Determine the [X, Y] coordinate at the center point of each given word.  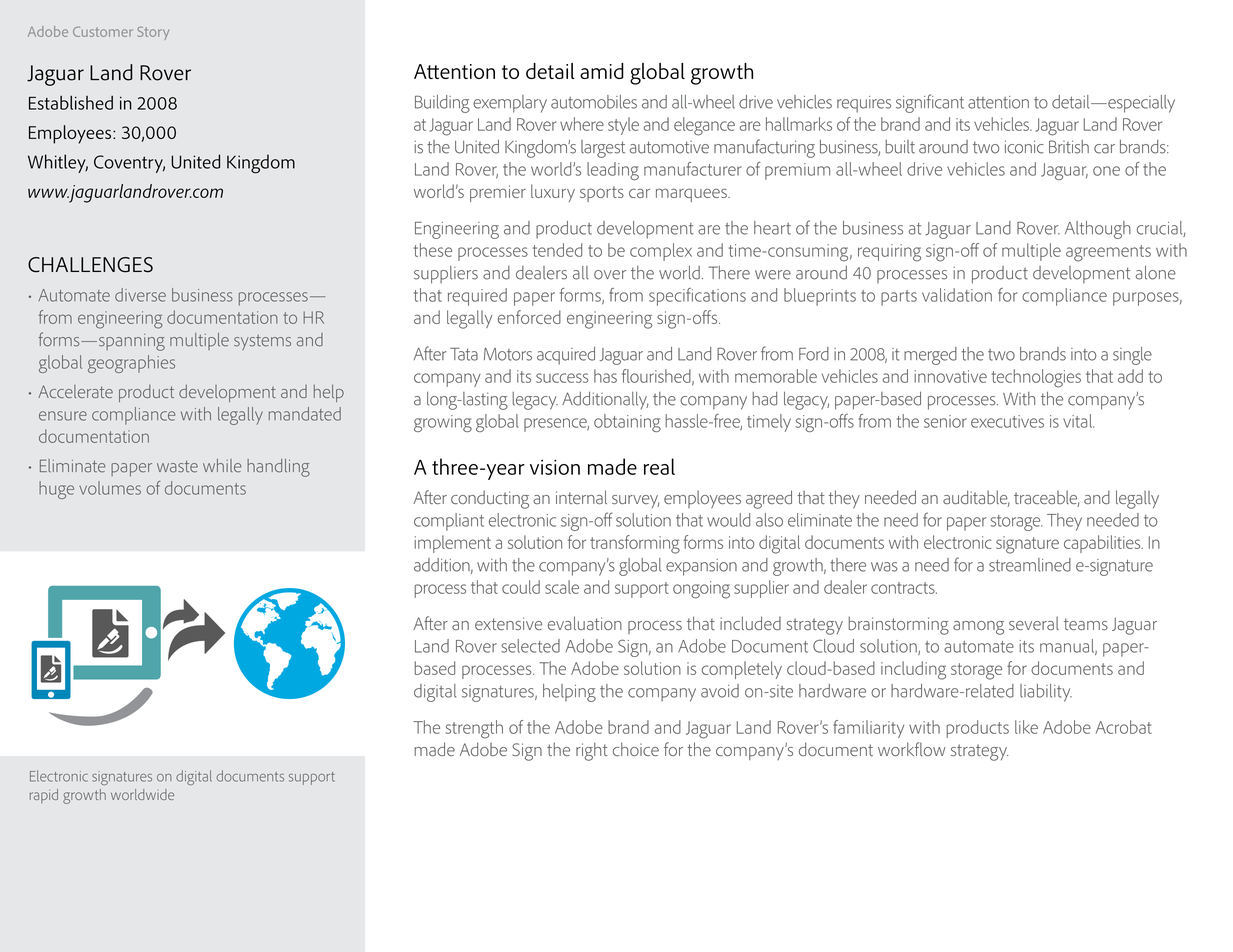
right [592, 751]
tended [557, 250]
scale [562, 587]
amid [602, 71]
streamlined [1030, 565]
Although [1098, 230]
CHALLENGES [90, 265]
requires [864, 104]
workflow [912, 749]
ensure [63, 416]
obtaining [627, 423]
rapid [44, 796]
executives [1007, 421]
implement [453, 544]
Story [153, 33]
